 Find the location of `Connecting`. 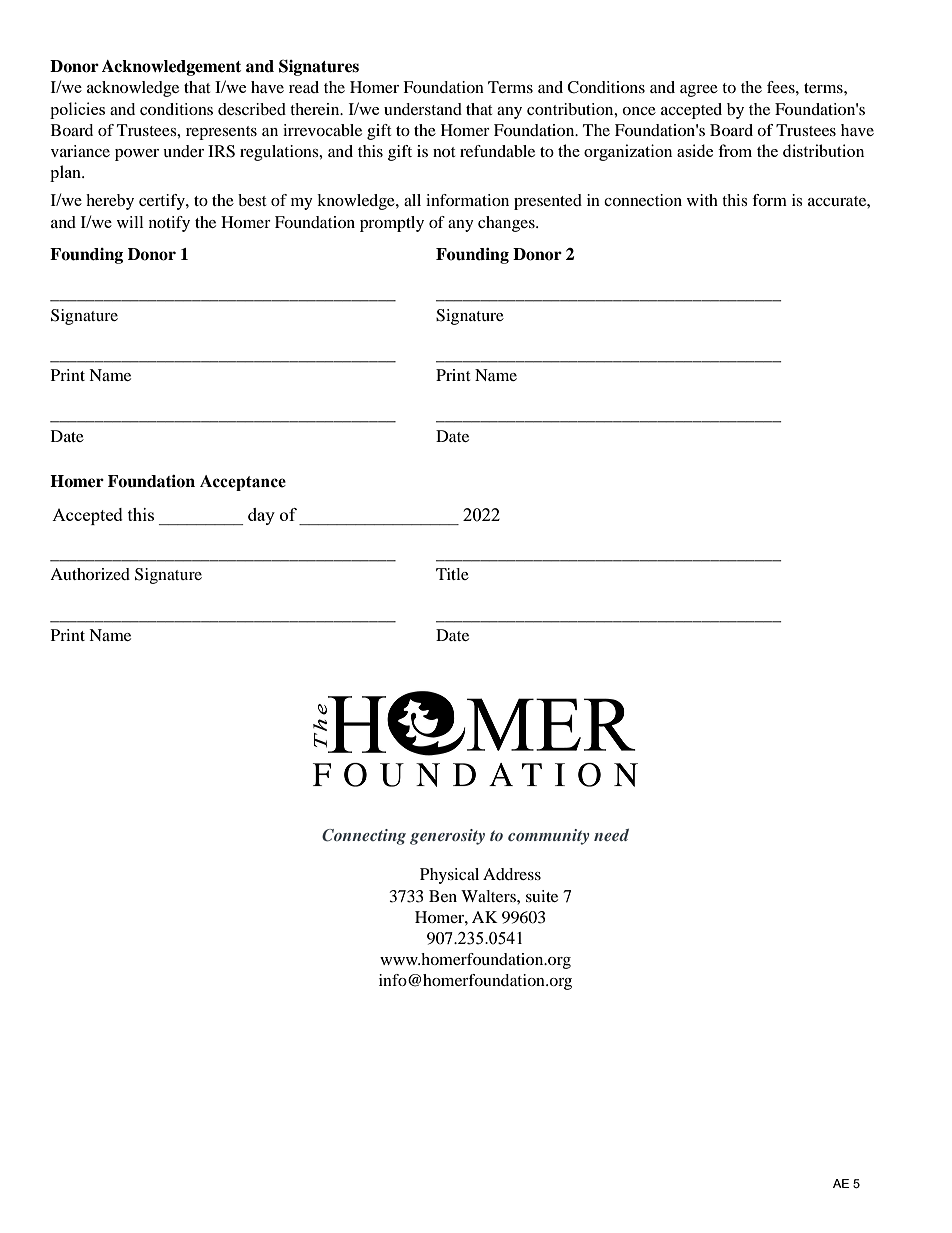

Connecting is located at coordinates (364, 837).
